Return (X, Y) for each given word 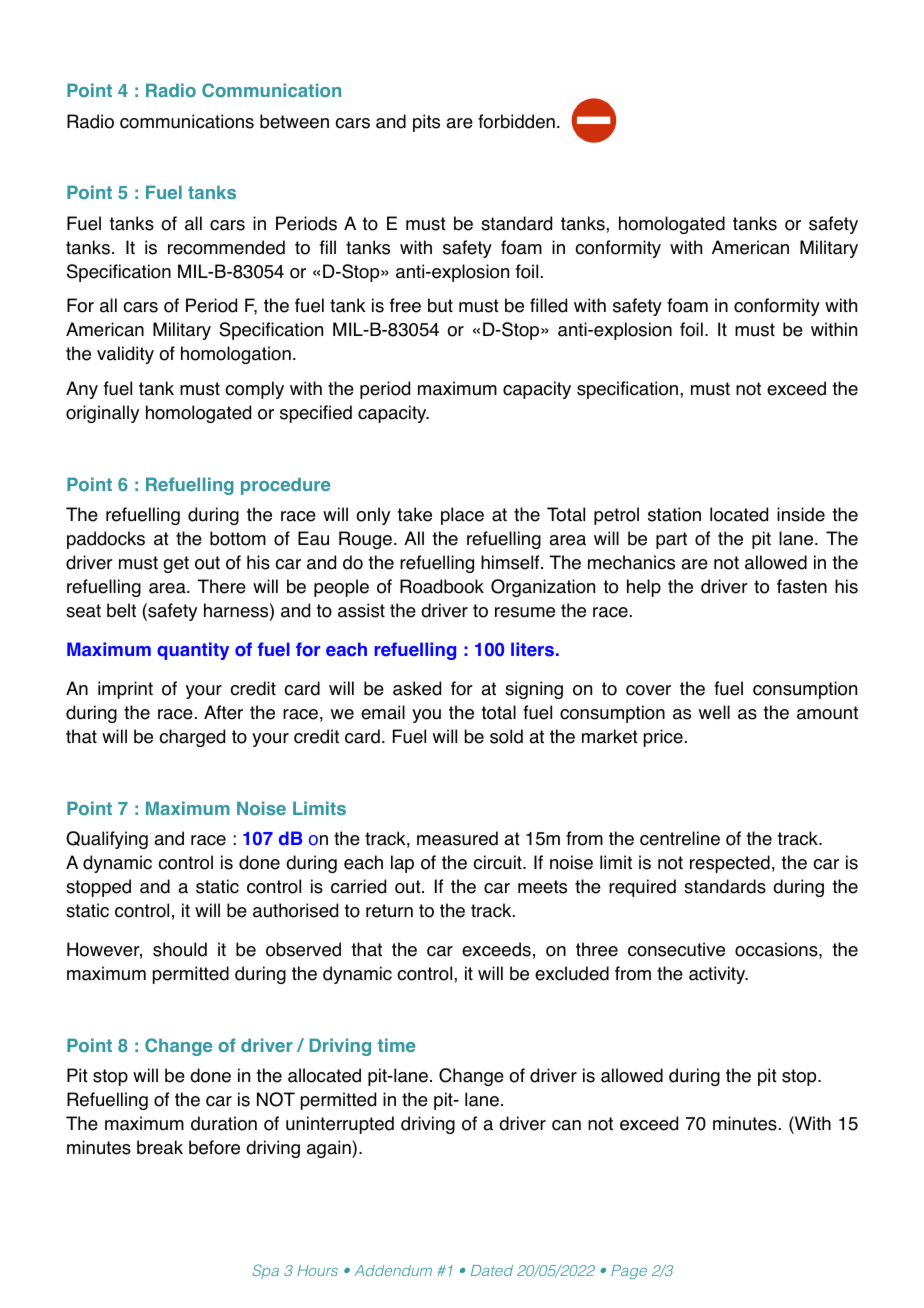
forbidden (516, 121)
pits (426, 123)
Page (629, 1272)
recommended (226, 247)
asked (417, 688)
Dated (492, 1270)
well (714, 712)
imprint (125, 690)
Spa (265, 1271)
